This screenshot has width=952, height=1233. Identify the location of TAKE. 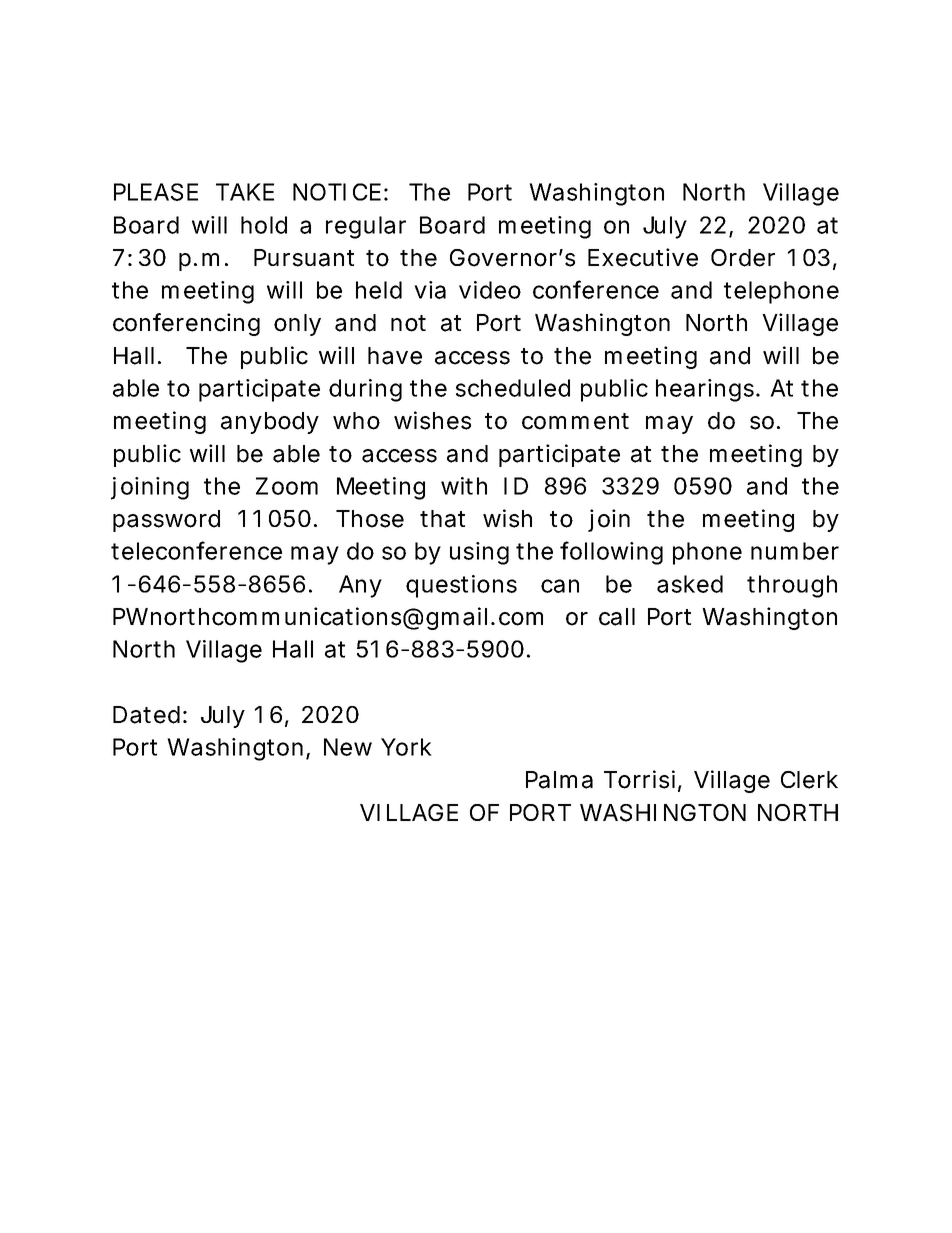
(245, 192).
